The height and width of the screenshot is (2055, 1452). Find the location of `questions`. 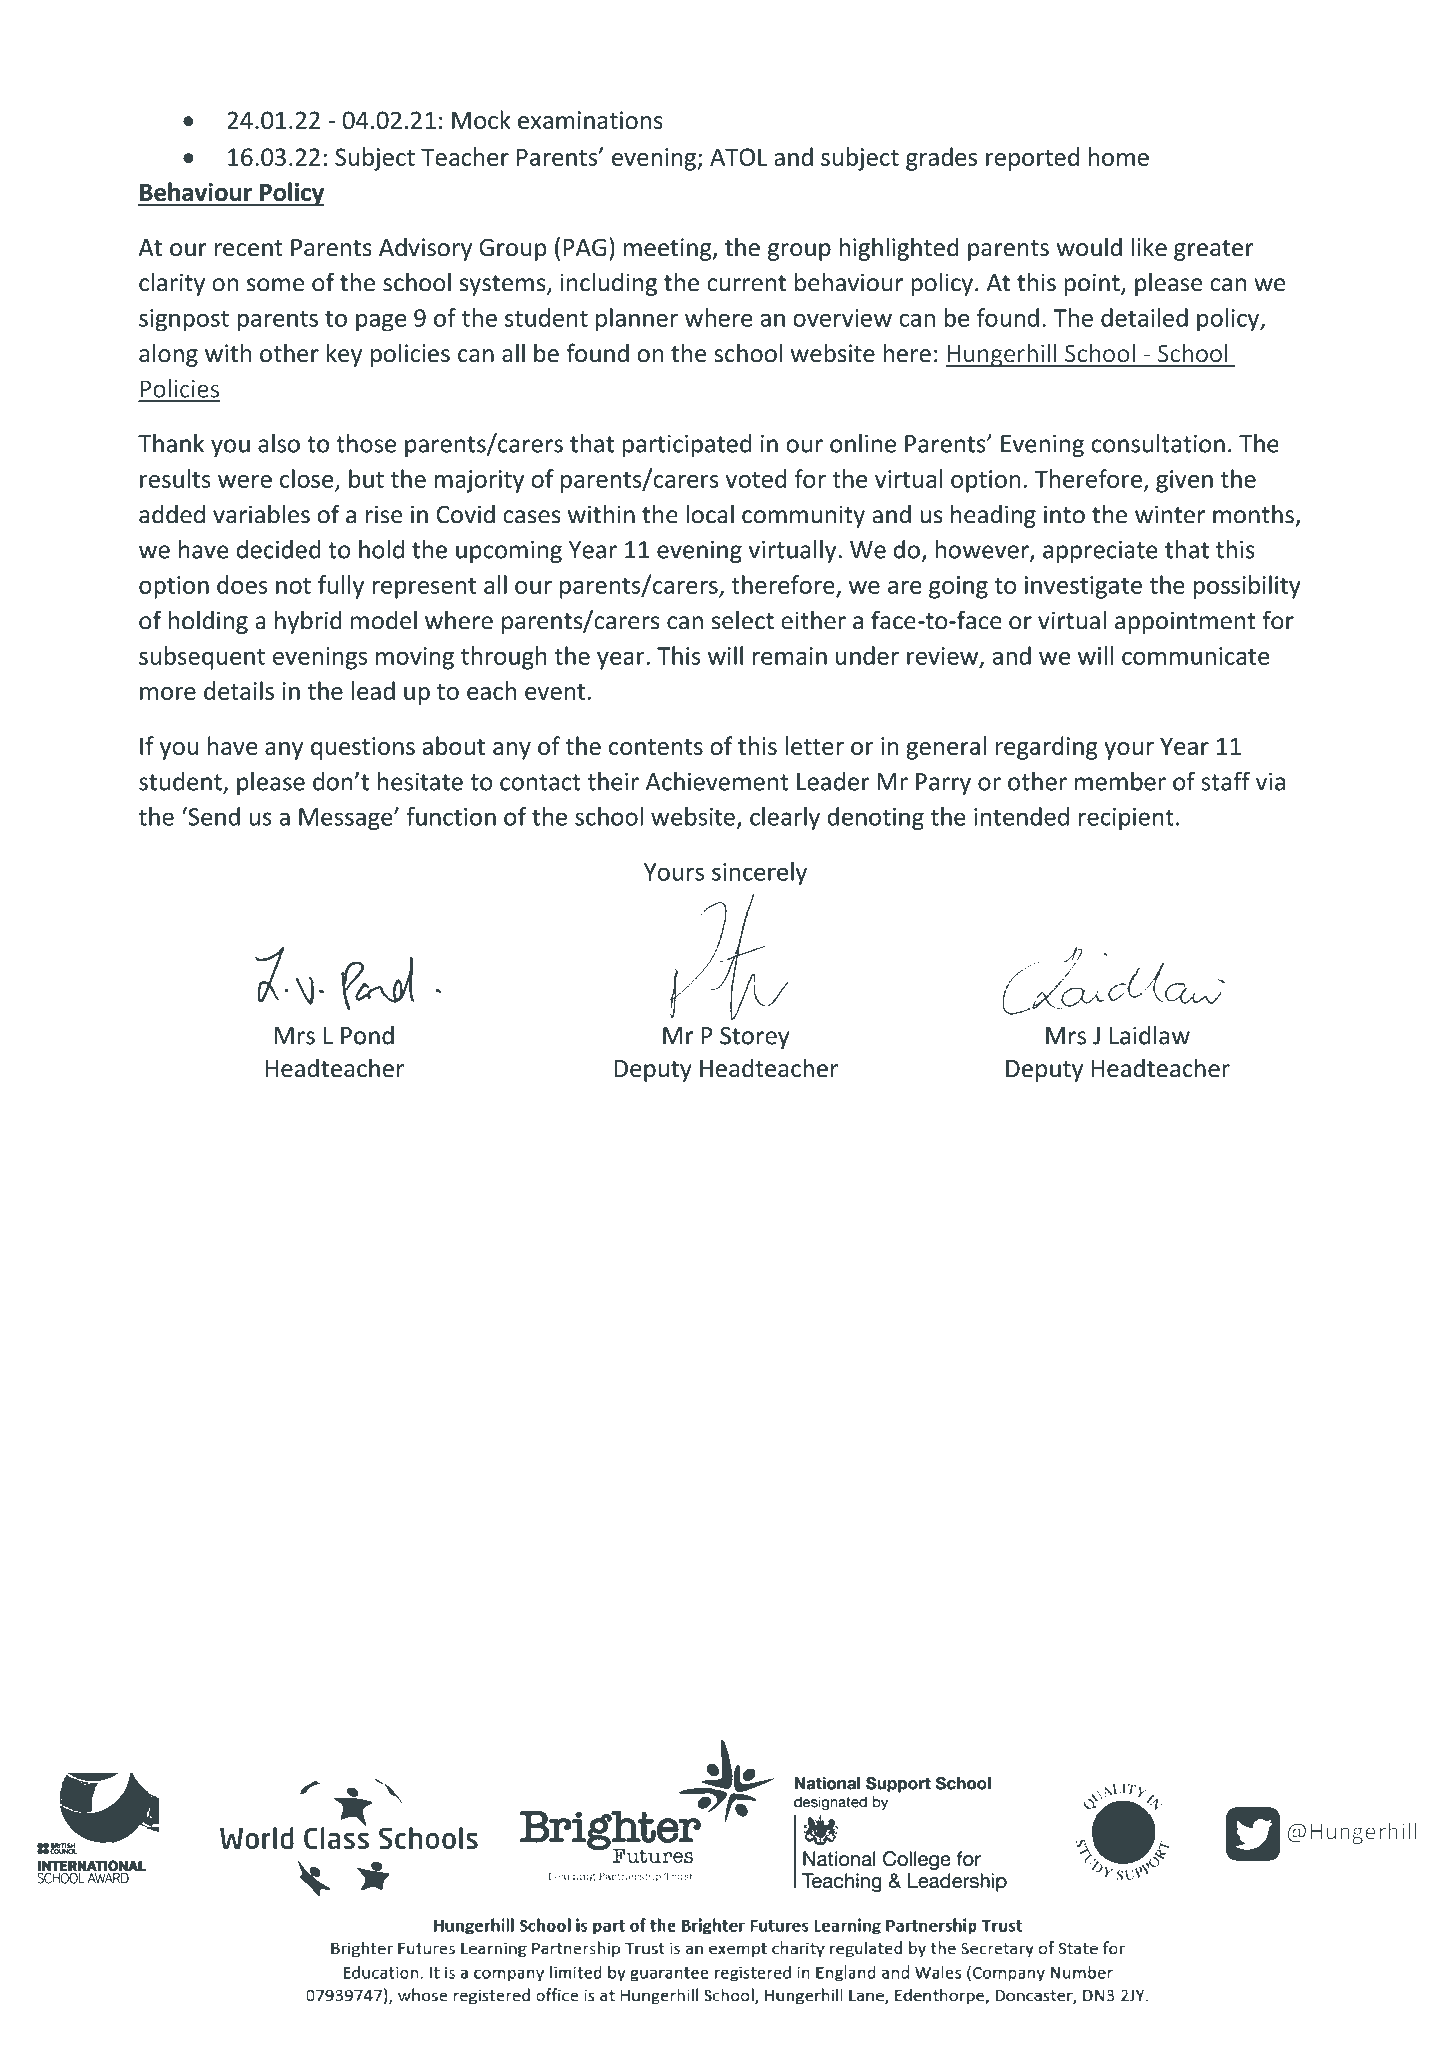

questions is located at coordinates (363, 748).
